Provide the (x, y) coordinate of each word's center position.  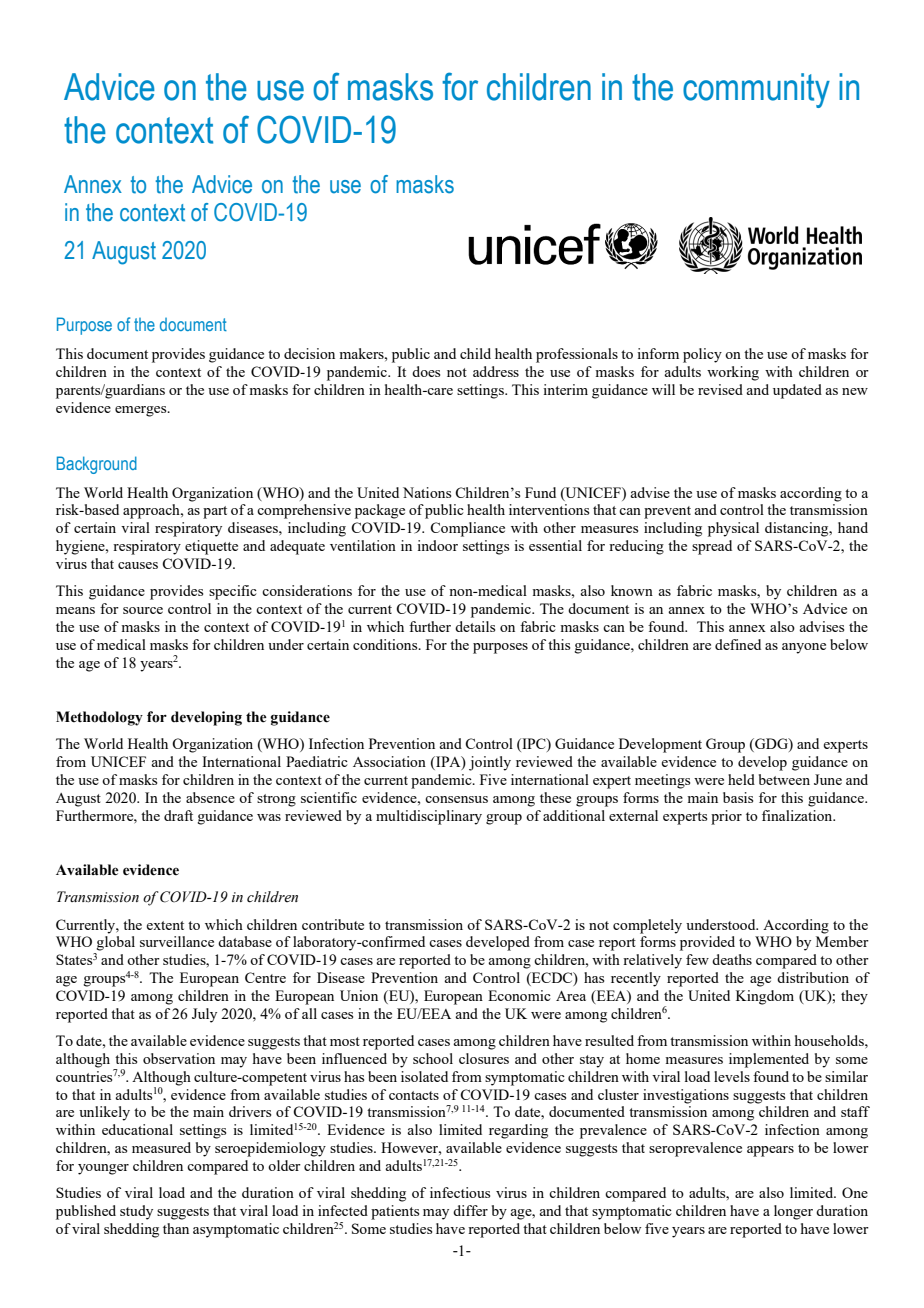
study (136, 1212)
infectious (460, 1192)
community (756, 90)
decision (309, 353)
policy (702, 355)
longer (793, 1212)
